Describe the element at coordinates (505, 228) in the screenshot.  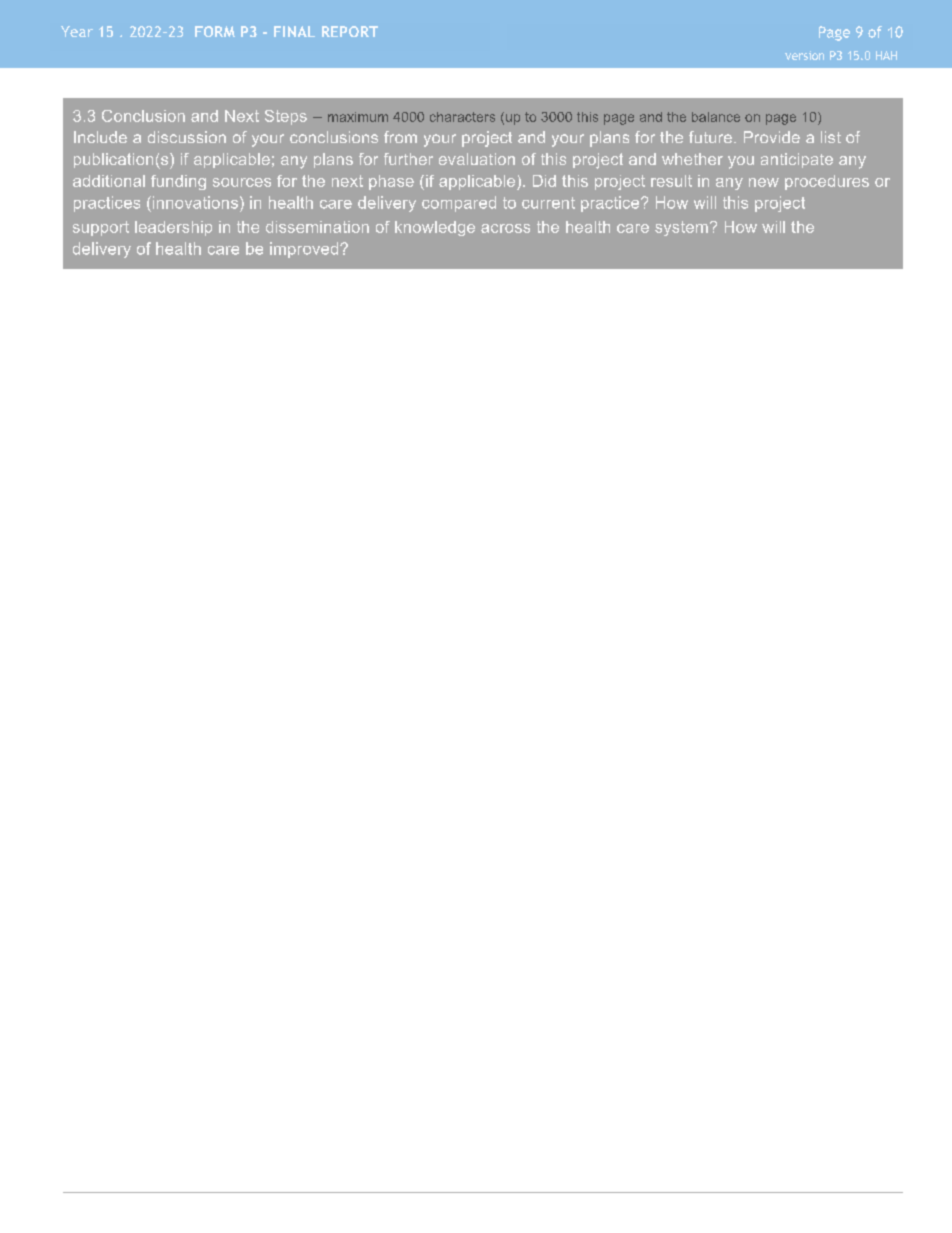
I see `across` at that location.
